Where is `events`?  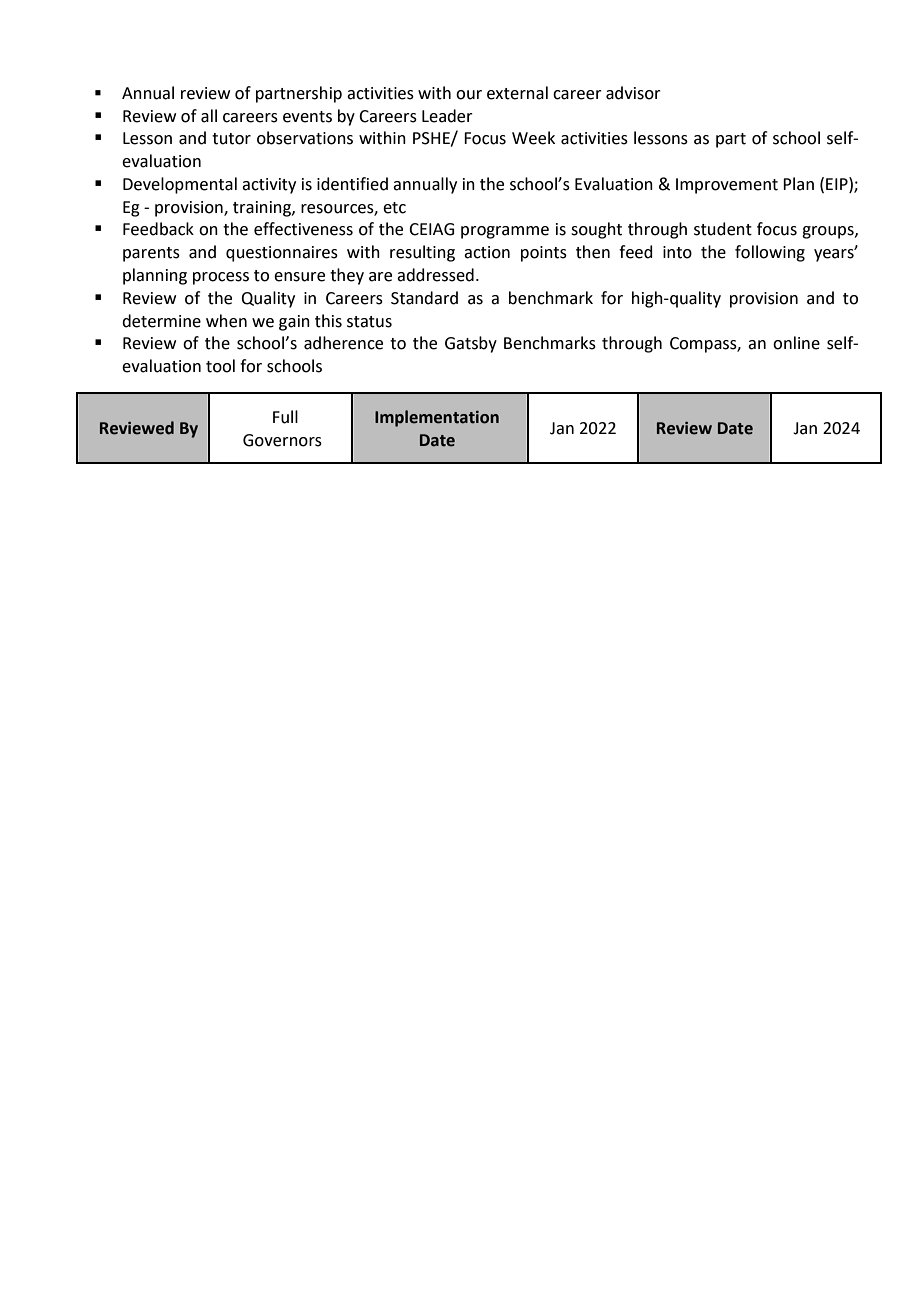 events is located at coordinates (307, 117).
